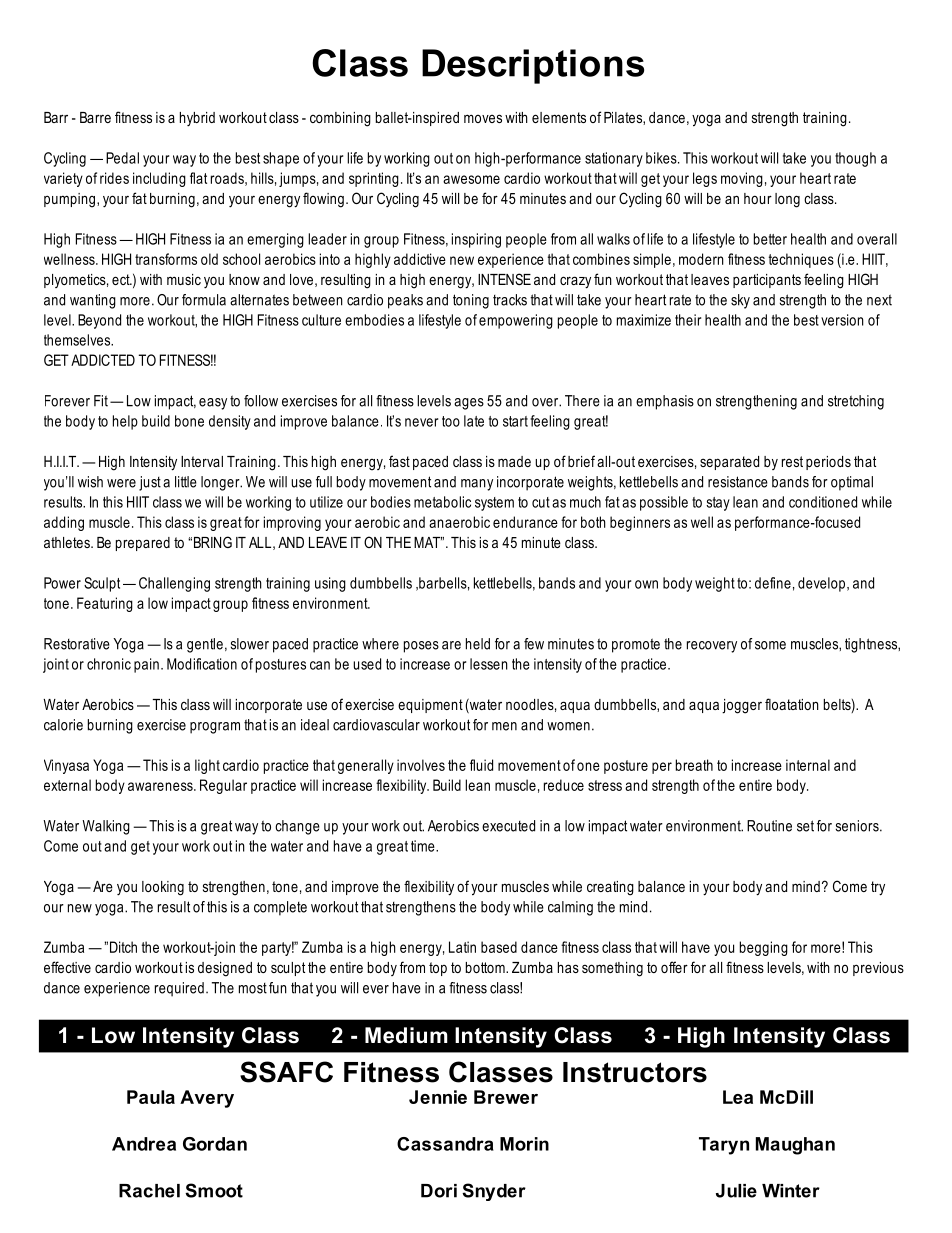 This page has height=1233, width=952. Describe the element at coordinates (514, 461) in the page. I see `made` at that location.
